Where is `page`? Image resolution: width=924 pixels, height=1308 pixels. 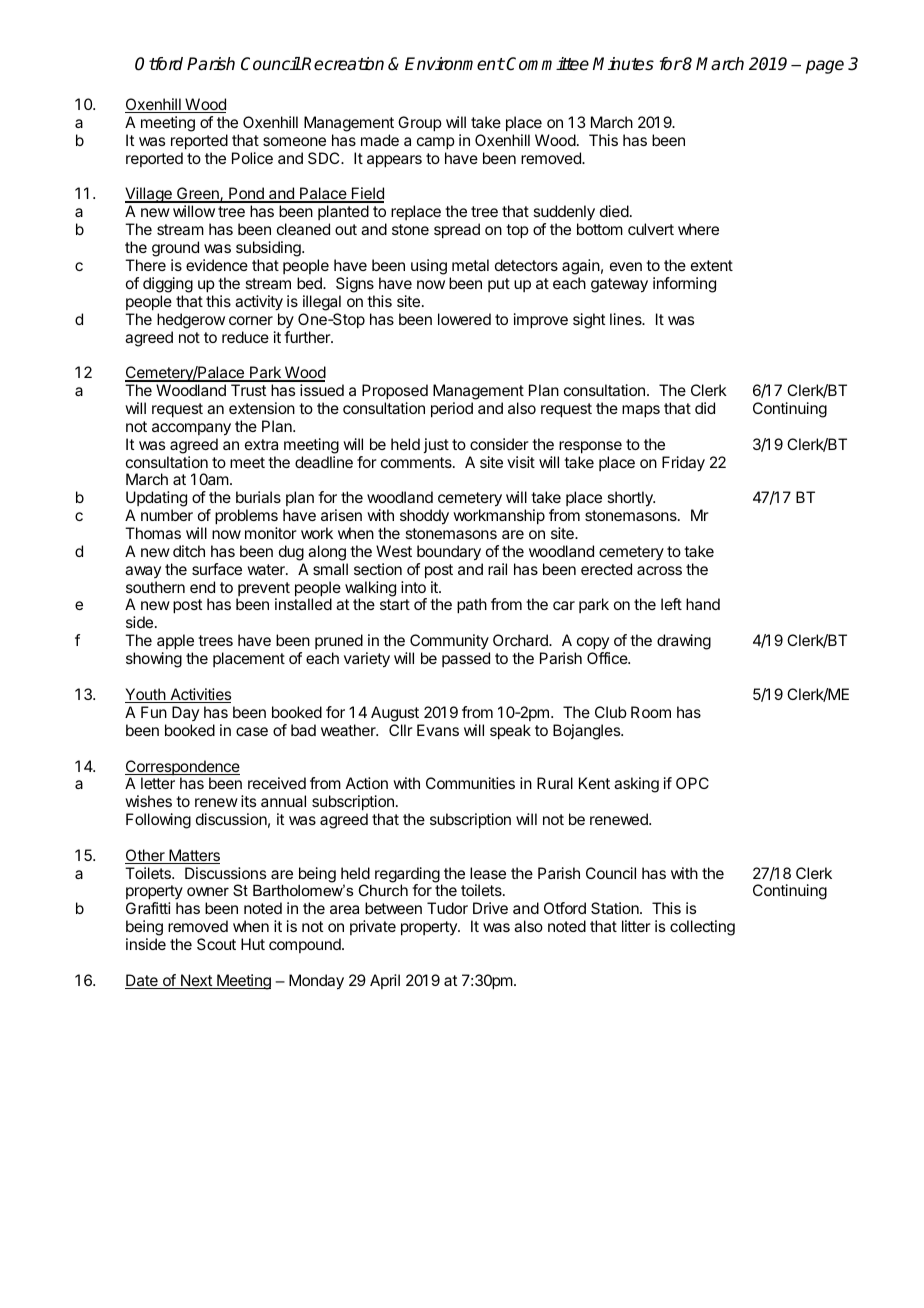 page is located at coordinates (825, 67).
